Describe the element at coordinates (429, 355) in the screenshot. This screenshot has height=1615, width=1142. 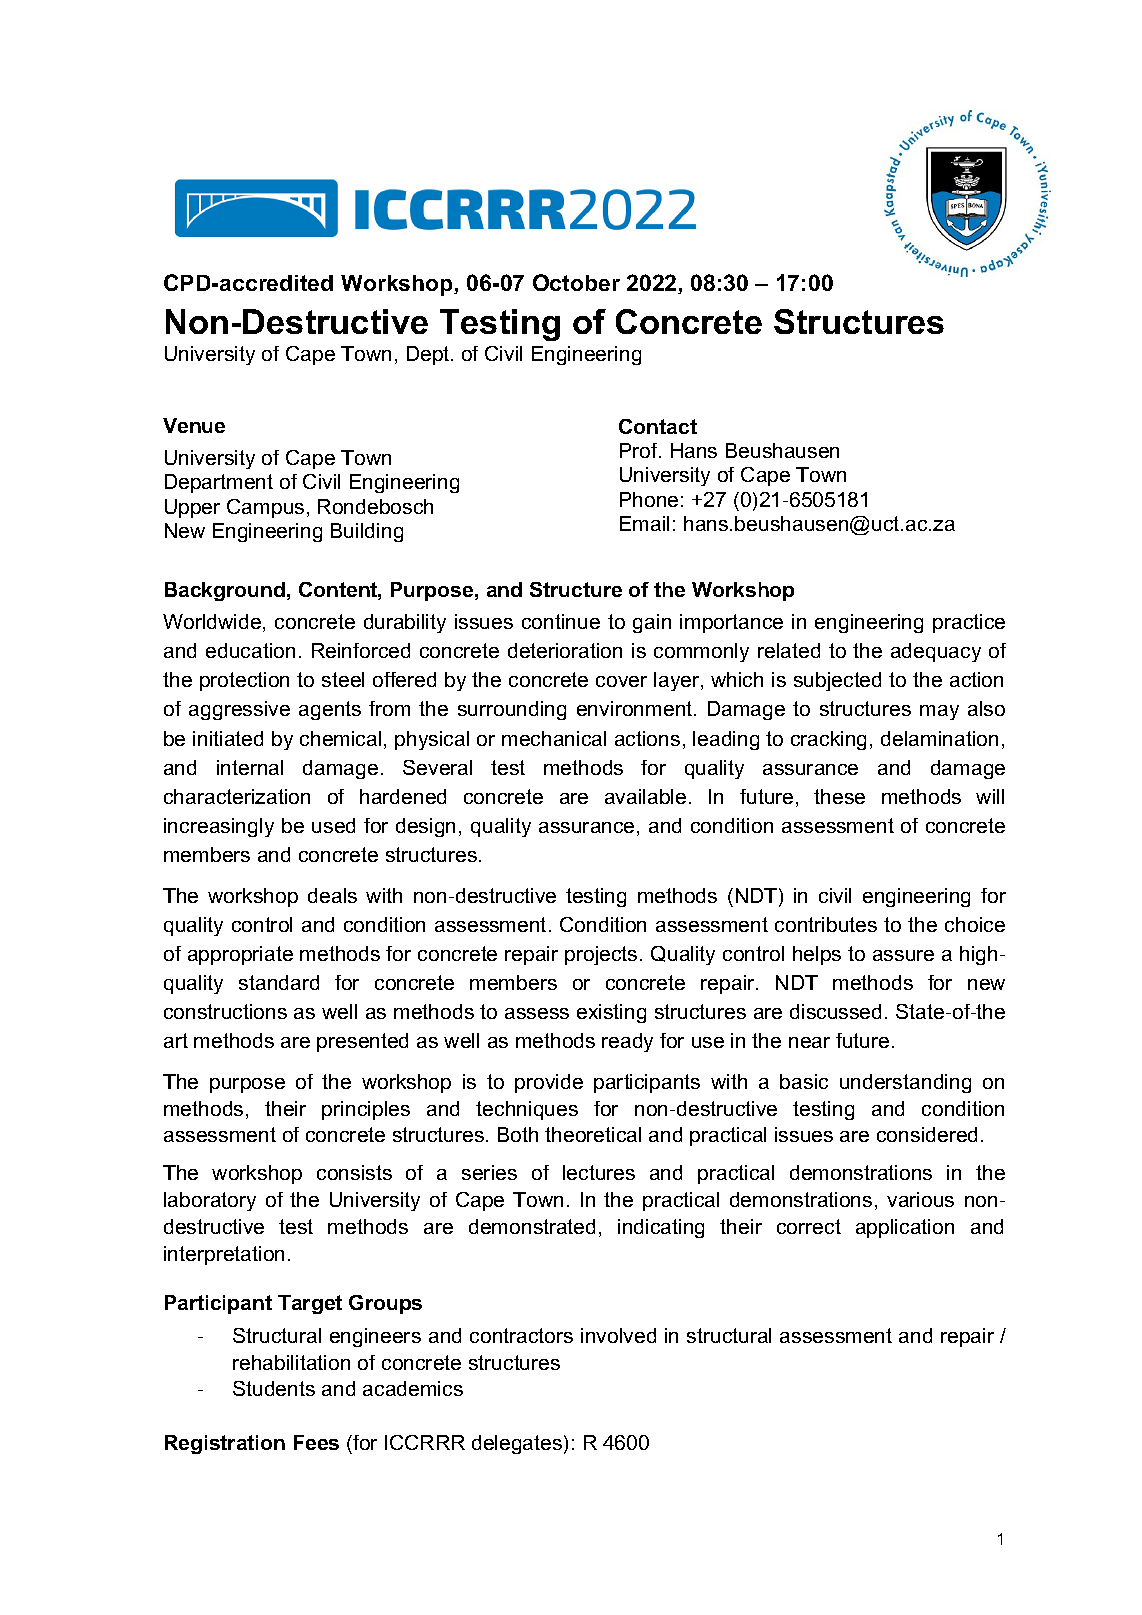
I see `Dept` at that location.
